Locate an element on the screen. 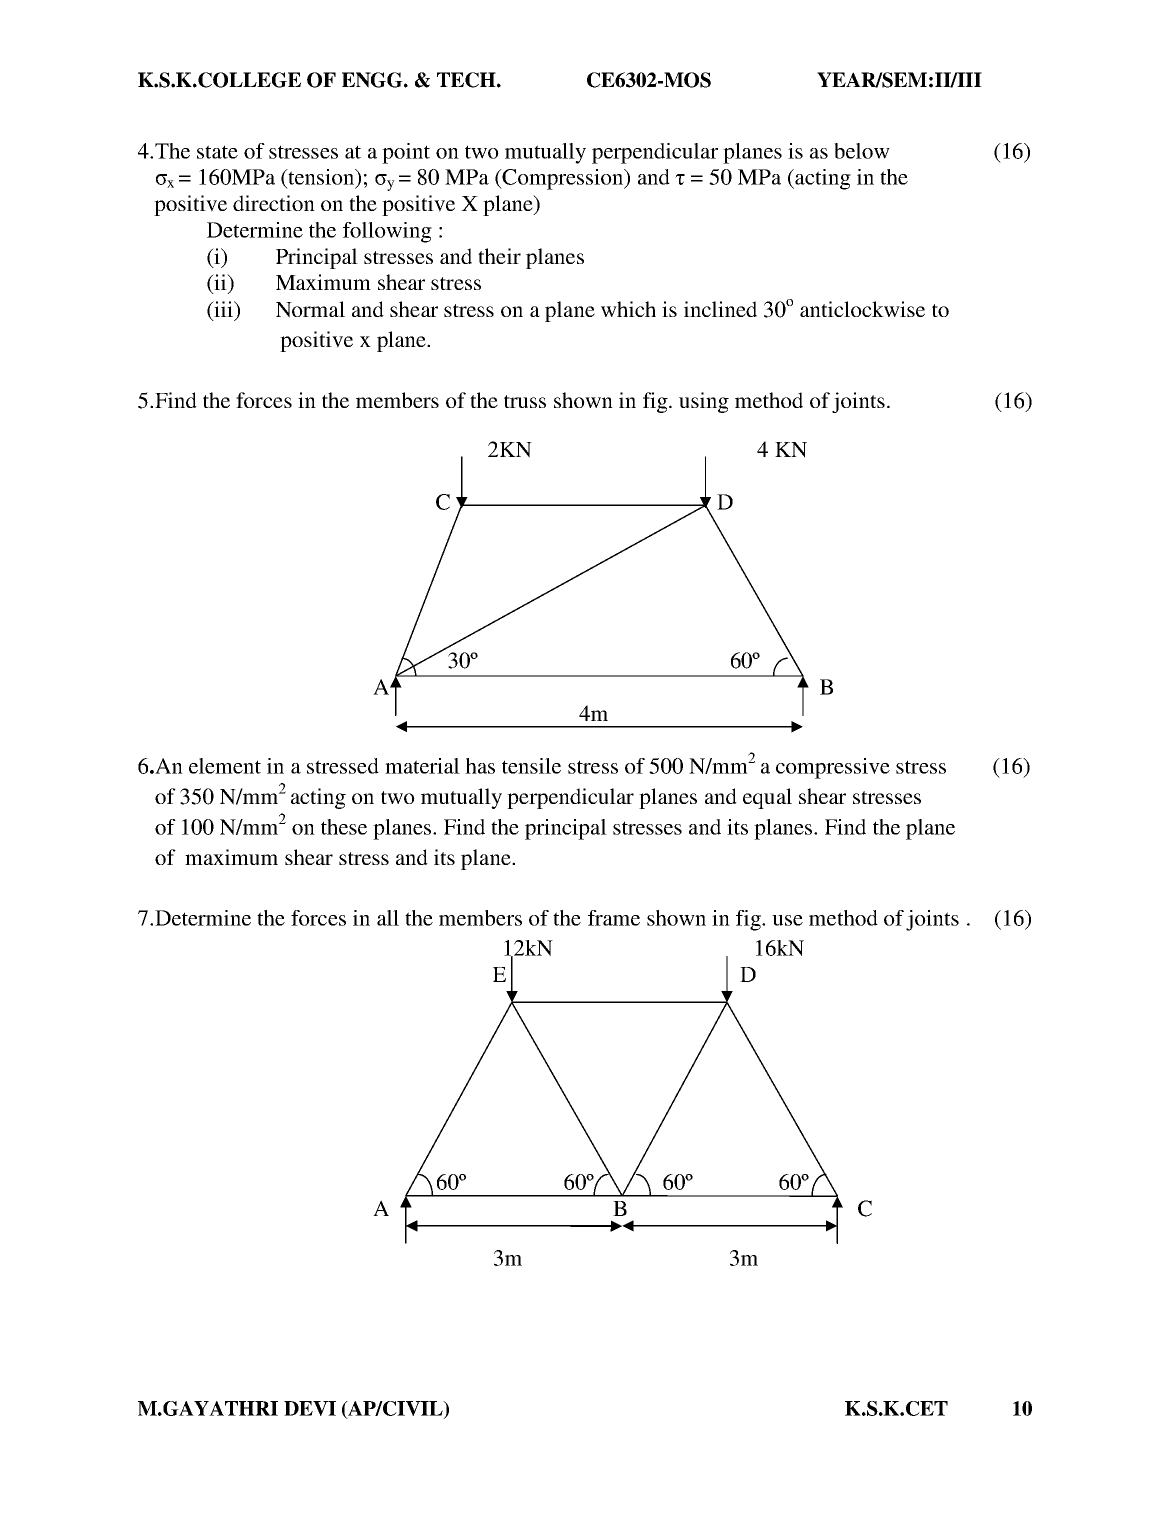  TECH is located at coordinates (467, 80).
